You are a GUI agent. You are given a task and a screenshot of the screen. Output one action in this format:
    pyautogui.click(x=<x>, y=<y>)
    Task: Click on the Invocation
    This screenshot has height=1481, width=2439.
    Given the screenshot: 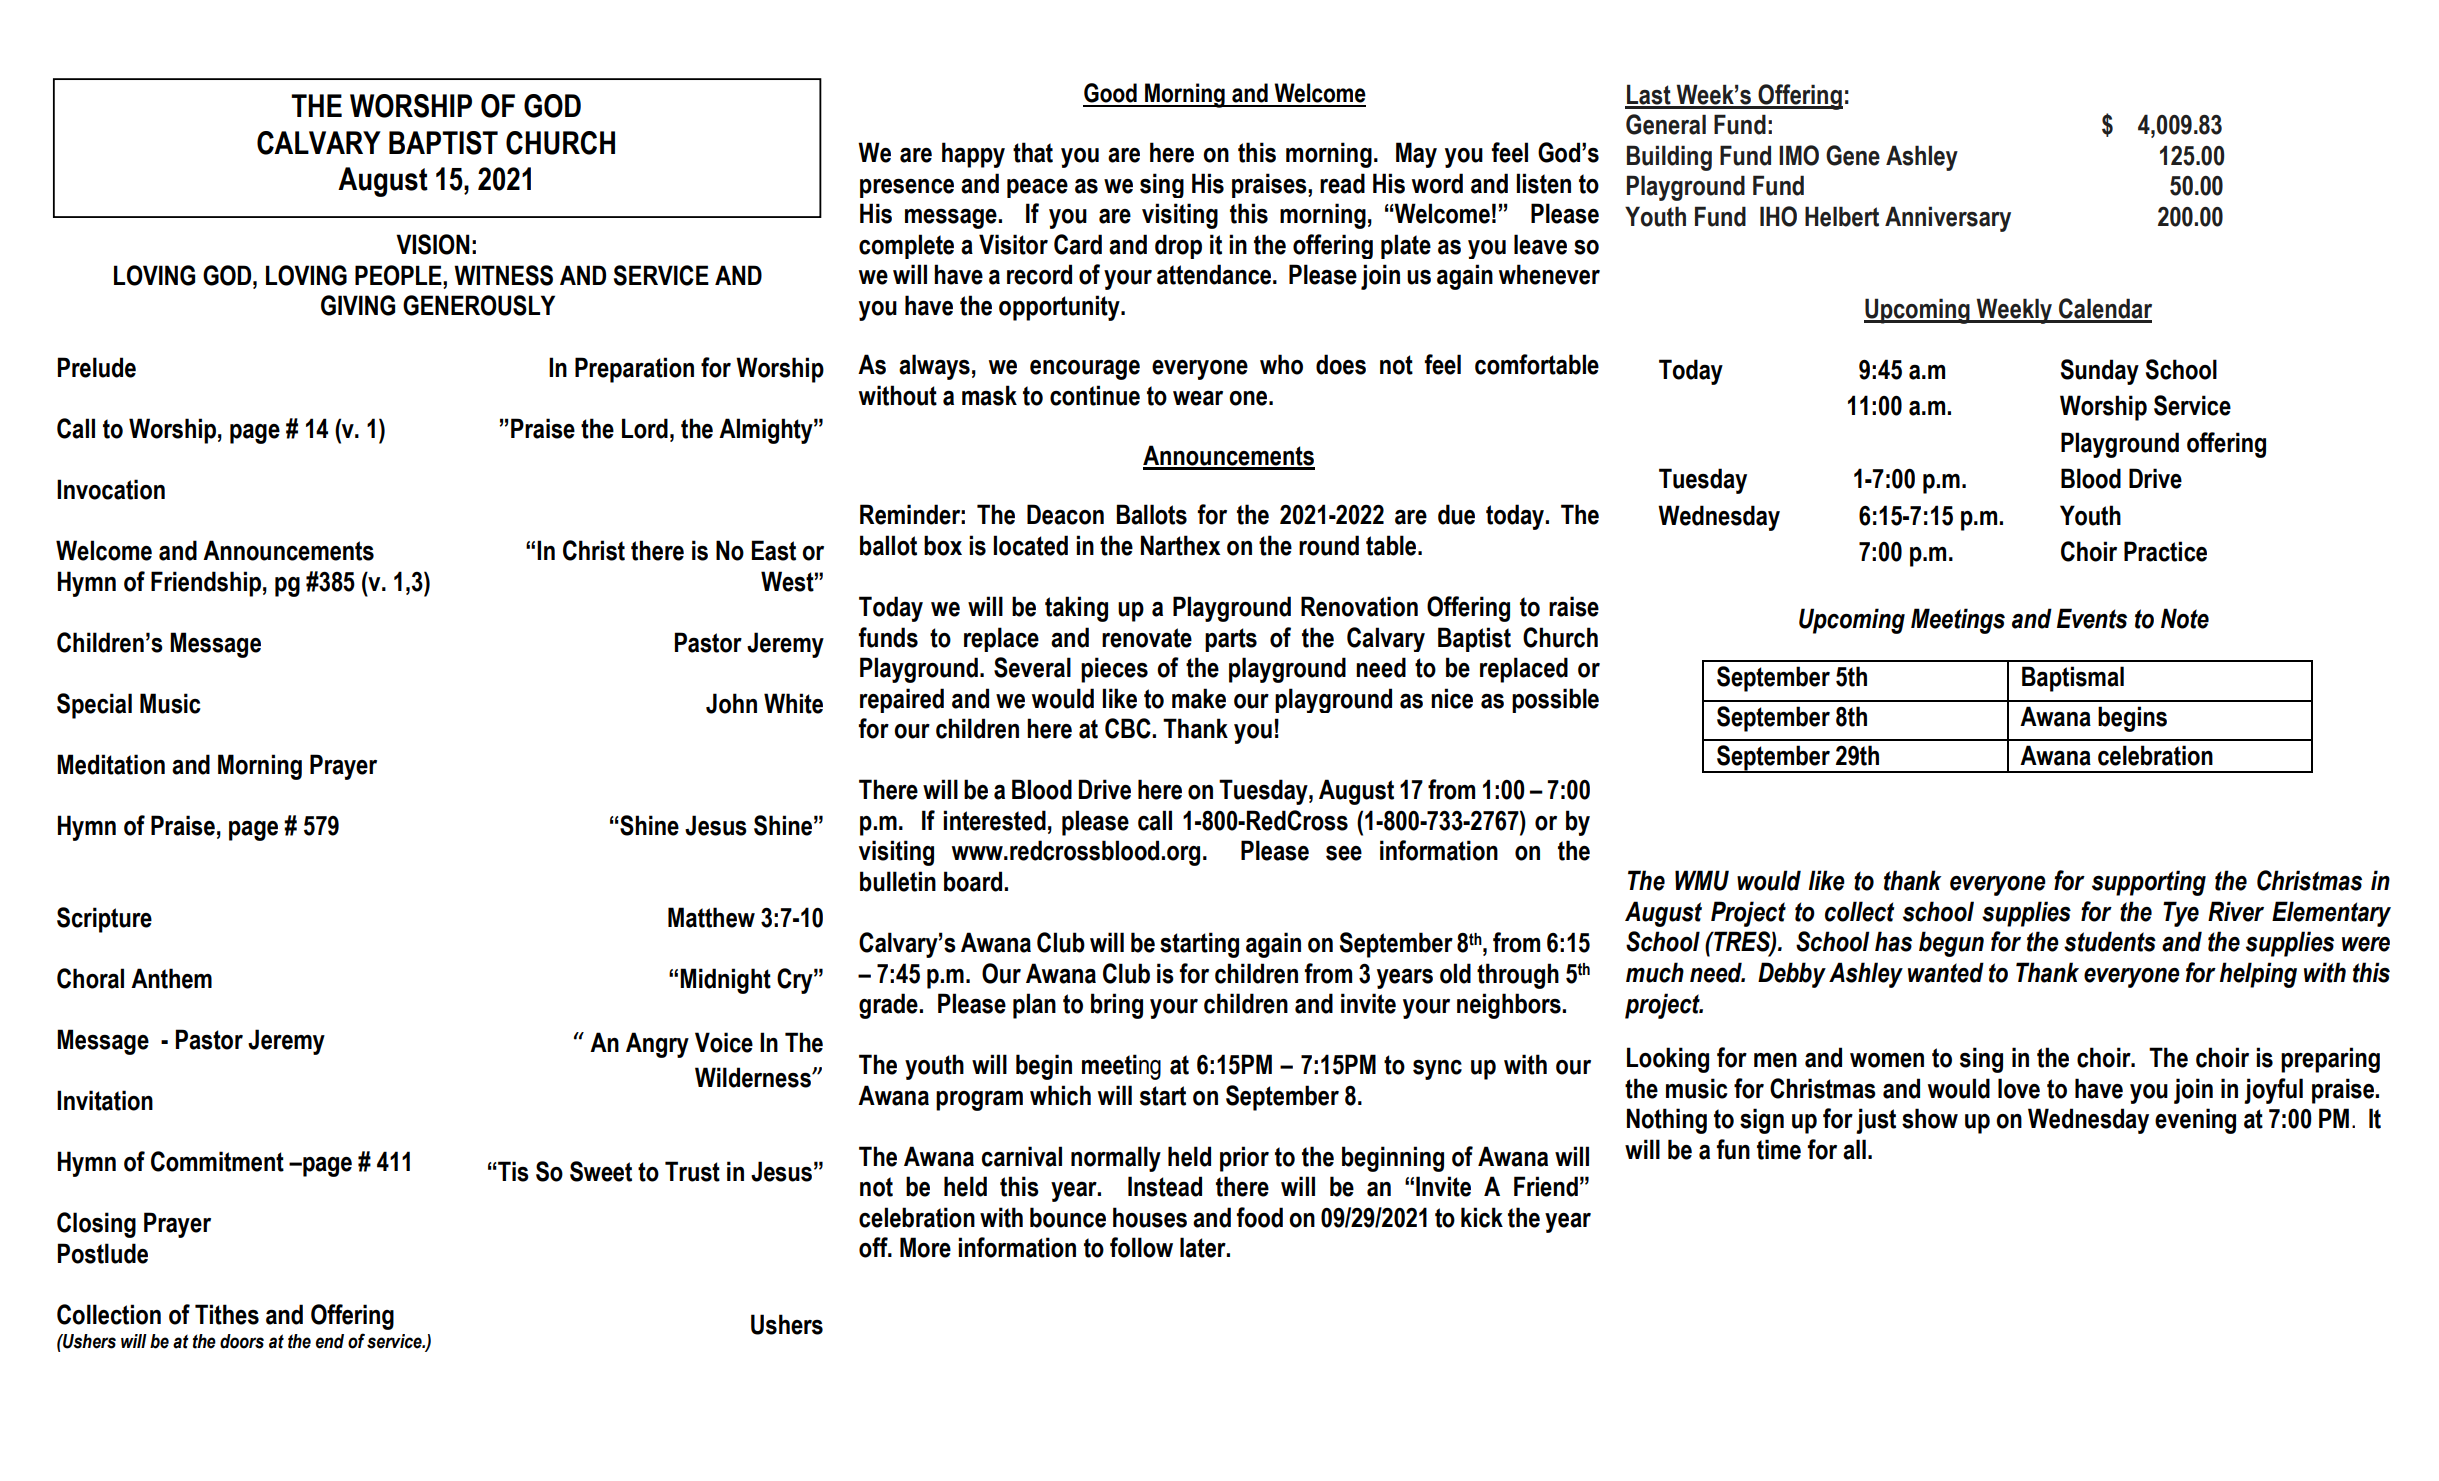 What is the action you would take?
    pyautogui.click(x=111, y=489)
